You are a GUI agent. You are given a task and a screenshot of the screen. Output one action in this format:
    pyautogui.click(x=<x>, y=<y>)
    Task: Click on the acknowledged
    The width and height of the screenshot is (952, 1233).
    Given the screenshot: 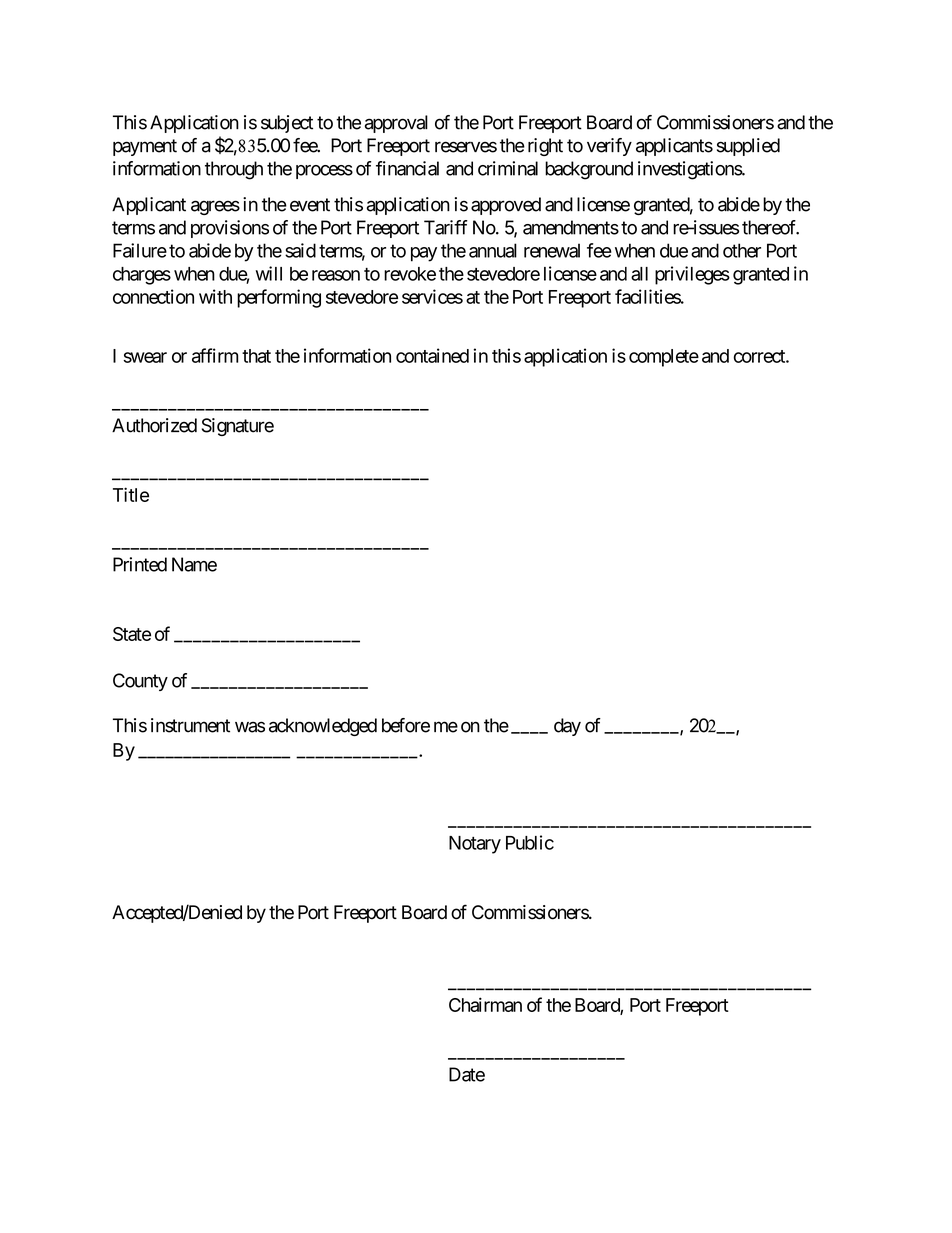 What is the action you would take?
    pyautogui.click(x=323, y=727)
